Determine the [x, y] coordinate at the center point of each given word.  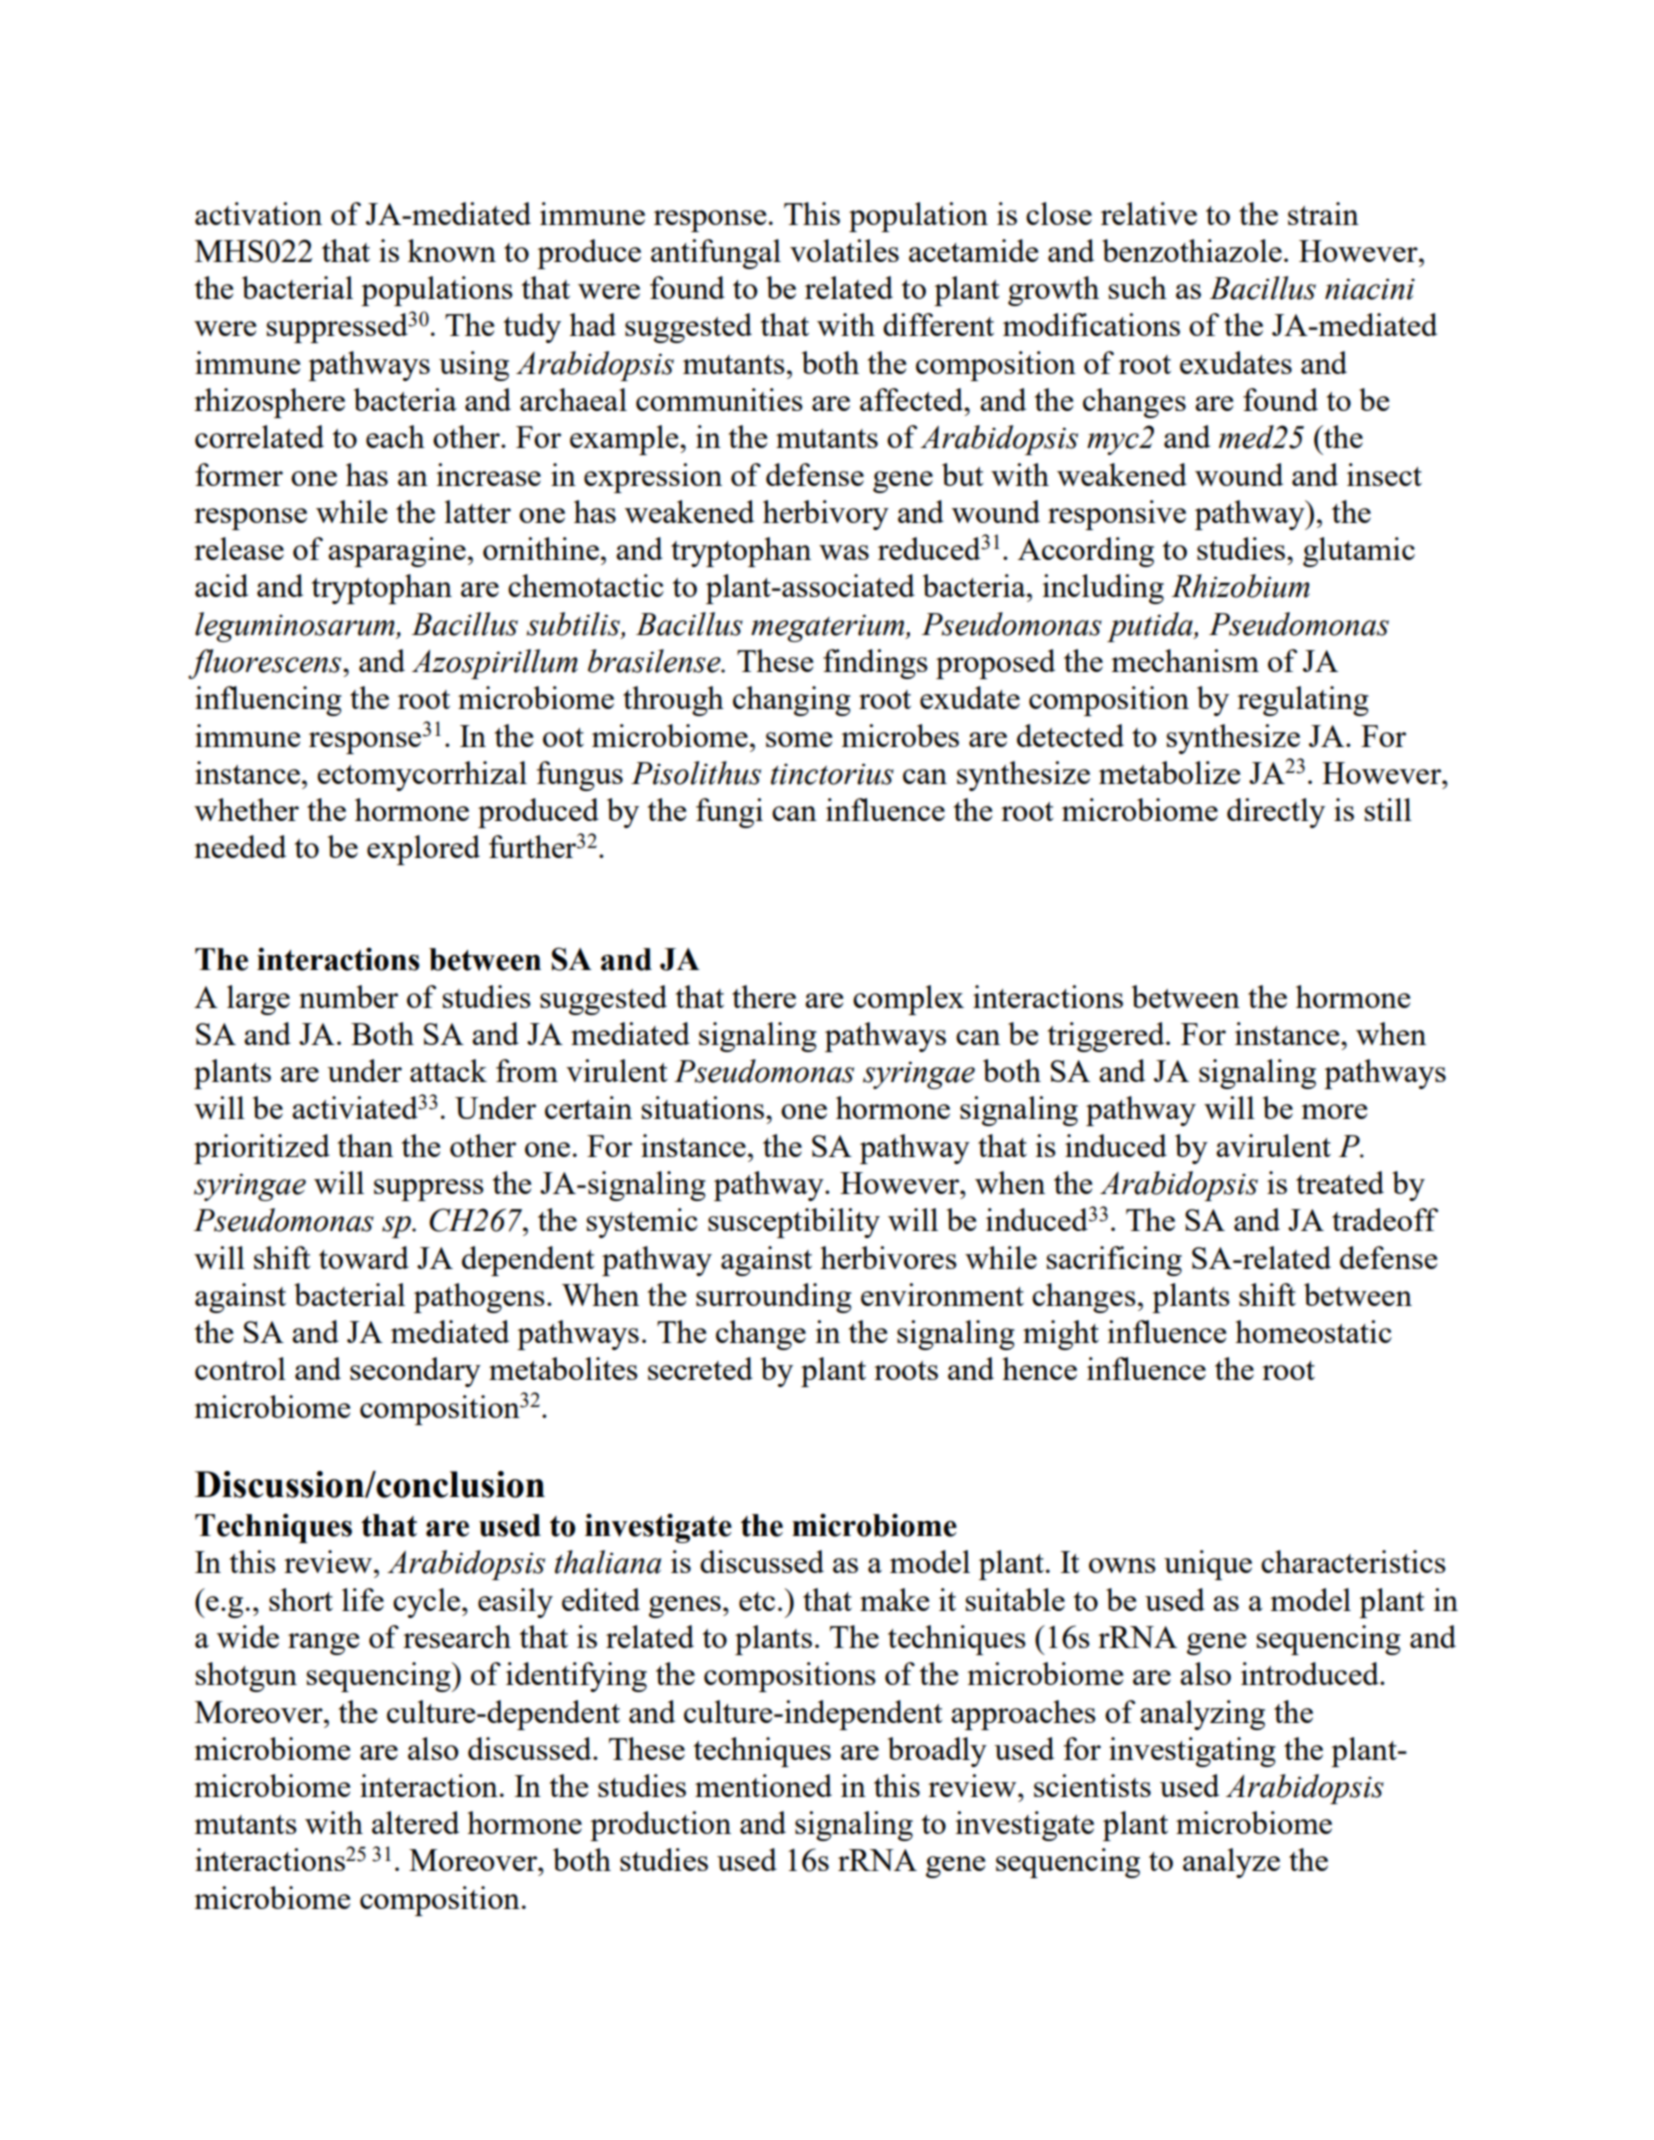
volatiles [844, 250]
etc [757, 1601]
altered [415, 1822]
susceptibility [794, 1223]
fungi [729, 813]
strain [1323, 213]
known [452, 250]
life [363, 1599]
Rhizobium [1240, 586]
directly [1276, 813]
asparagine [397, 552]
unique [1208, 1565]
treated [1340, 1182]
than [365, 1145]
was [844, 552]
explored [423, 850]
